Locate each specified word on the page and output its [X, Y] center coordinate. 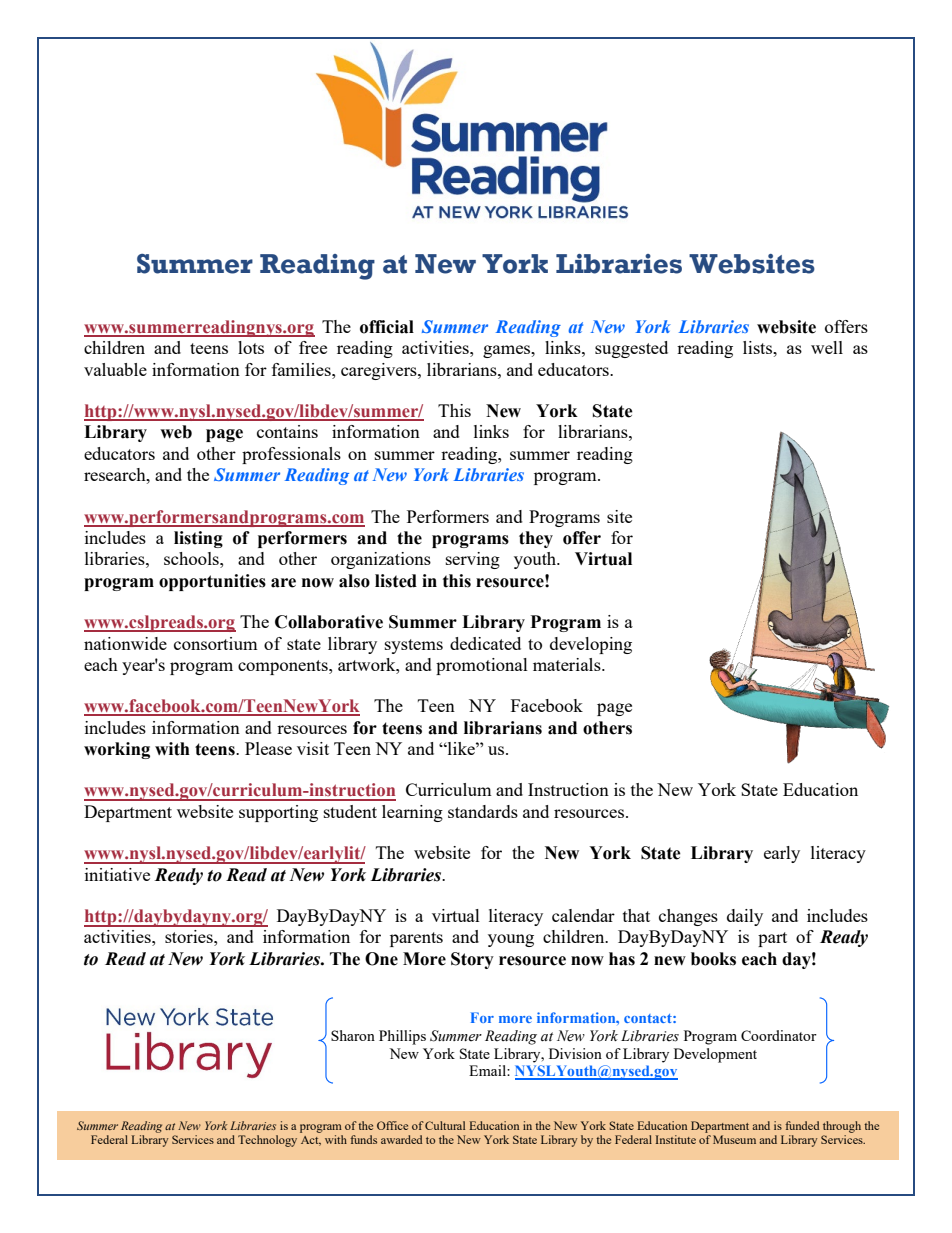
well [827, 347]
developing [591, 645]
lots [251, 347]
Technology [267, 1141]
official [387, 327]
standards [483, 811]
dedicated [485, 643]
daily [745, 917]
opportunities [212, 582]
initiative [117, 874]
